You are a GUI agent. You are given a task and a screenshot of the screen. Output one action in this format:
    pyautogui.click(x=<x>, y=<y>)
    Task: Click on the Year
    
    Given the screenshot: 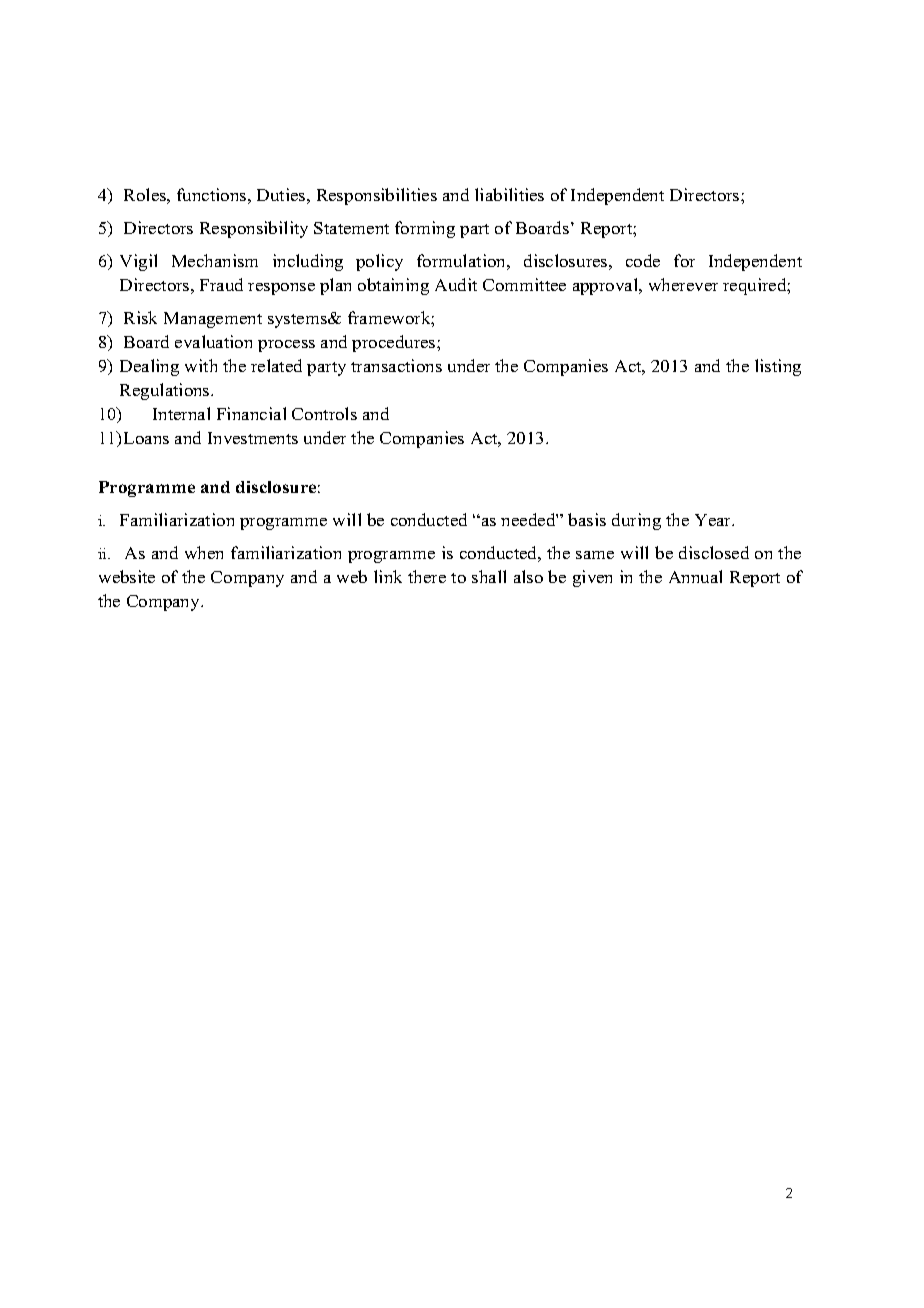 What is the action you would take?
    pyautogui.click(x=714, y=520)
